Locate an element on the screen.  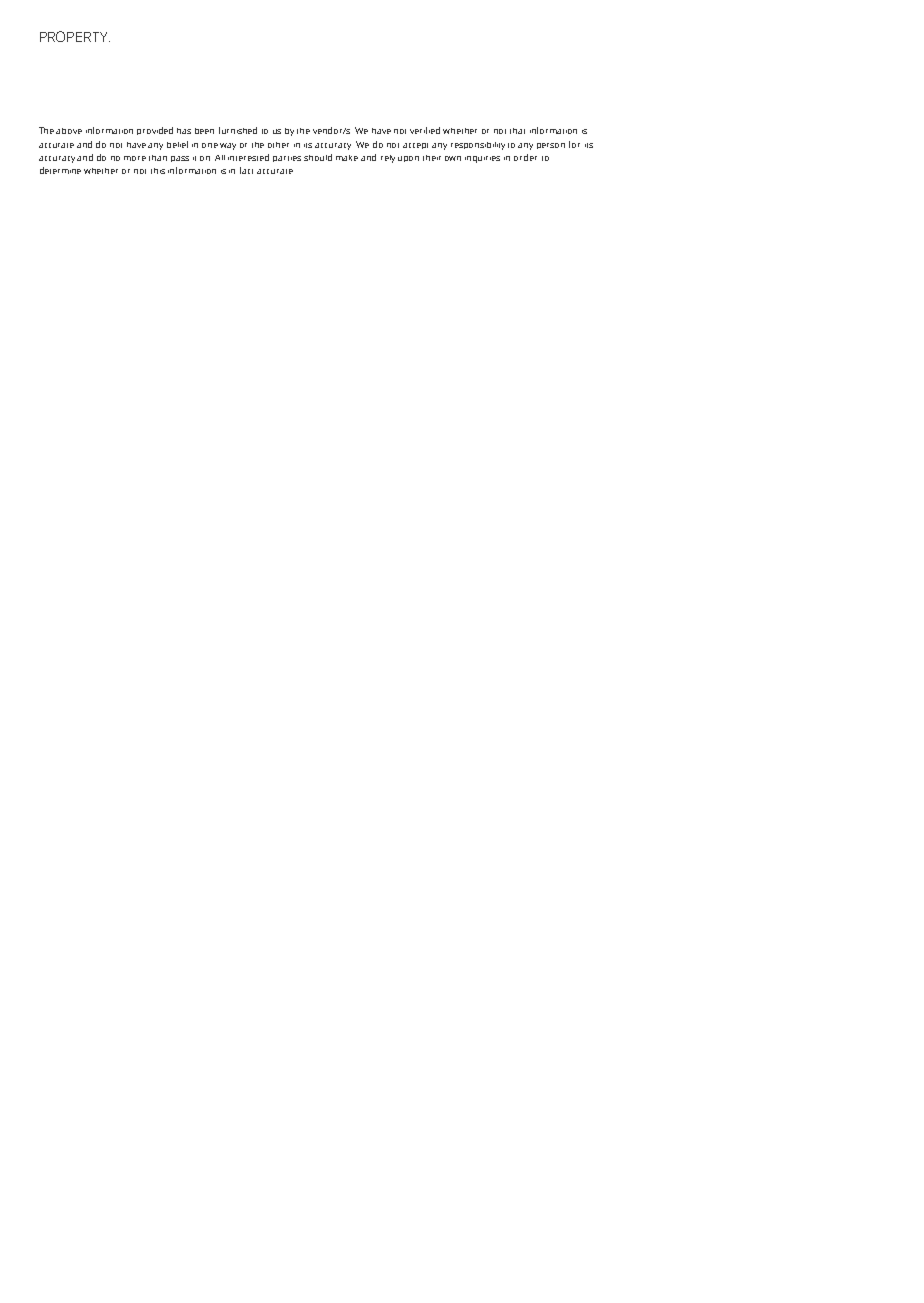
has is located at coordinates (184, 131).
